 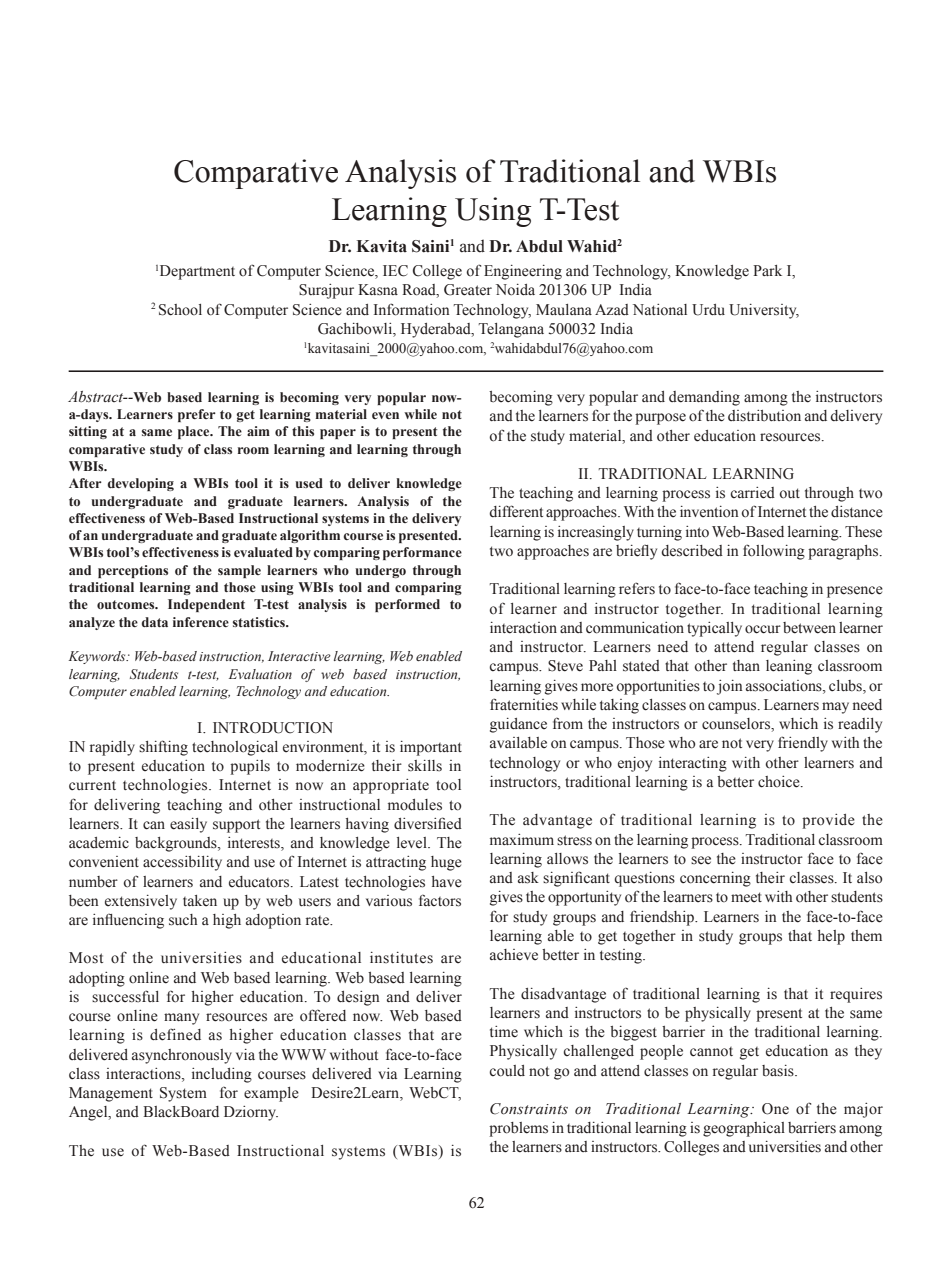 What do you see at coordinates (180, 310) in the screenshot?
I see `School` at bounding box center [180, 310].
